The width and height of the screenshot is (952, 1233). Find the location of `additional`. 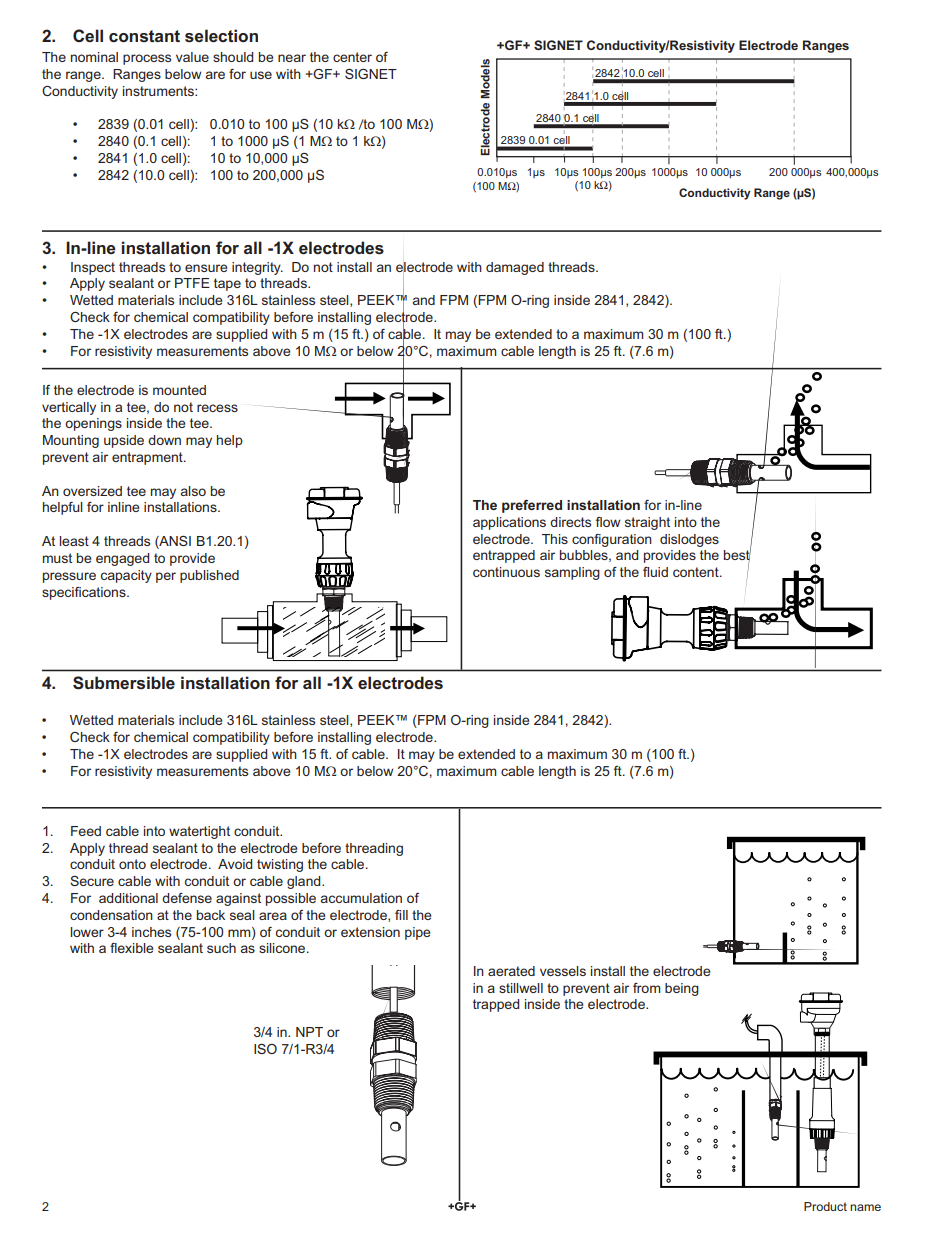

additional is located at coordinates (128, 898).
